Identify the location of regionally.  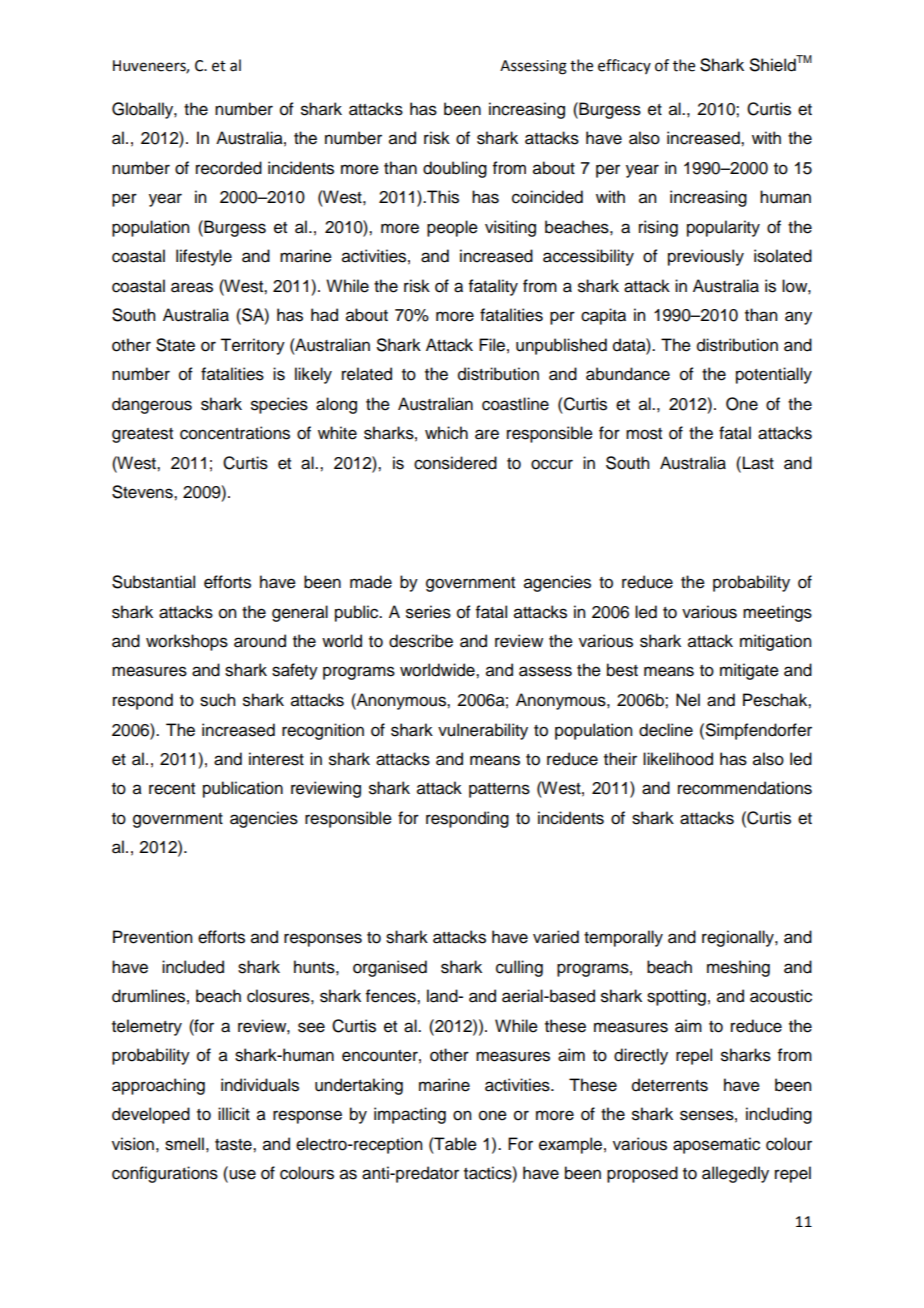
(739, 938).
